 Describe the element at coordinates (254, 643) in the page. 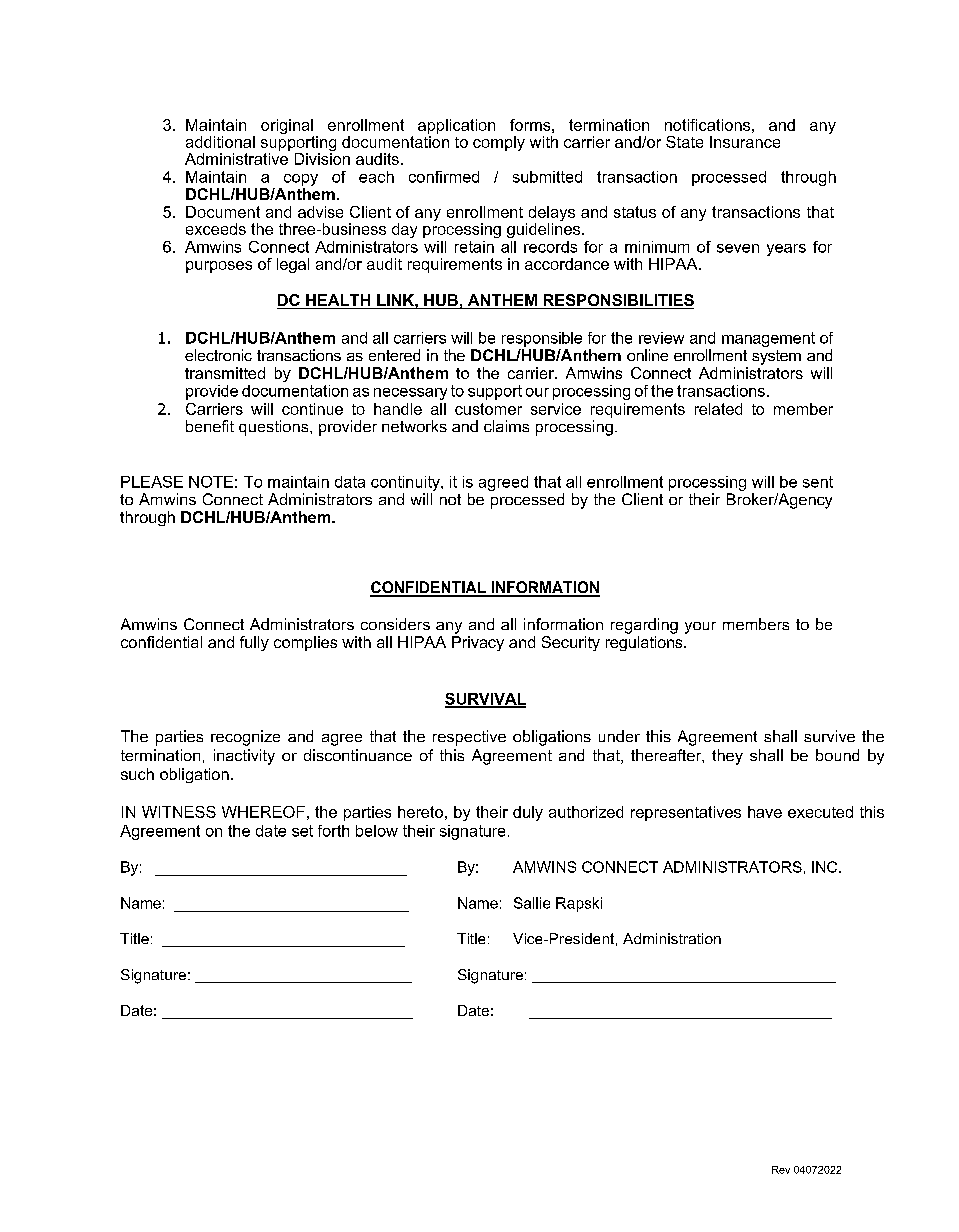

I see `fully` at that location.
